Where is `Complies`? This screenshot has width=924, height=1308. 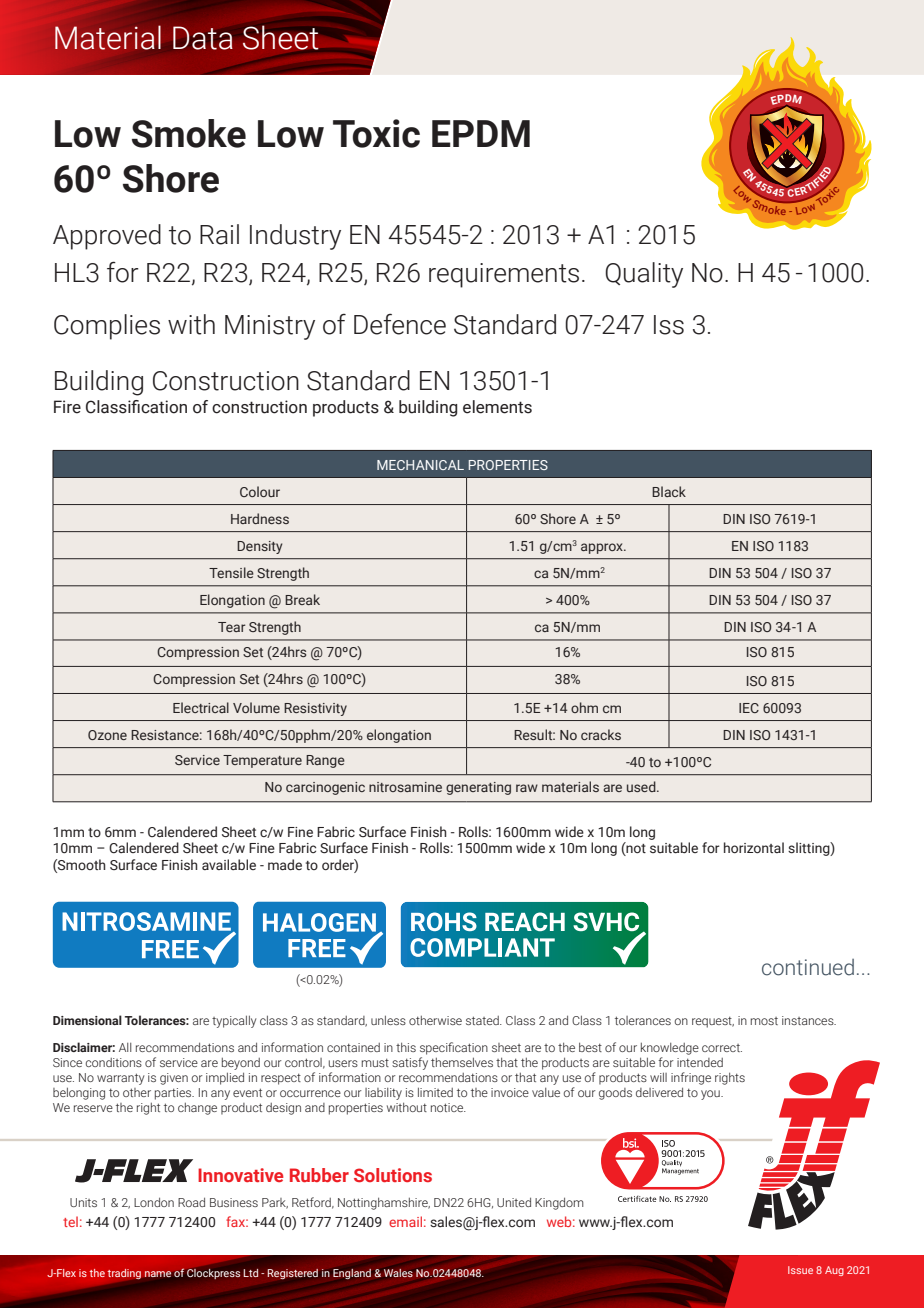
Complies is located at coordinates (107, 327).
